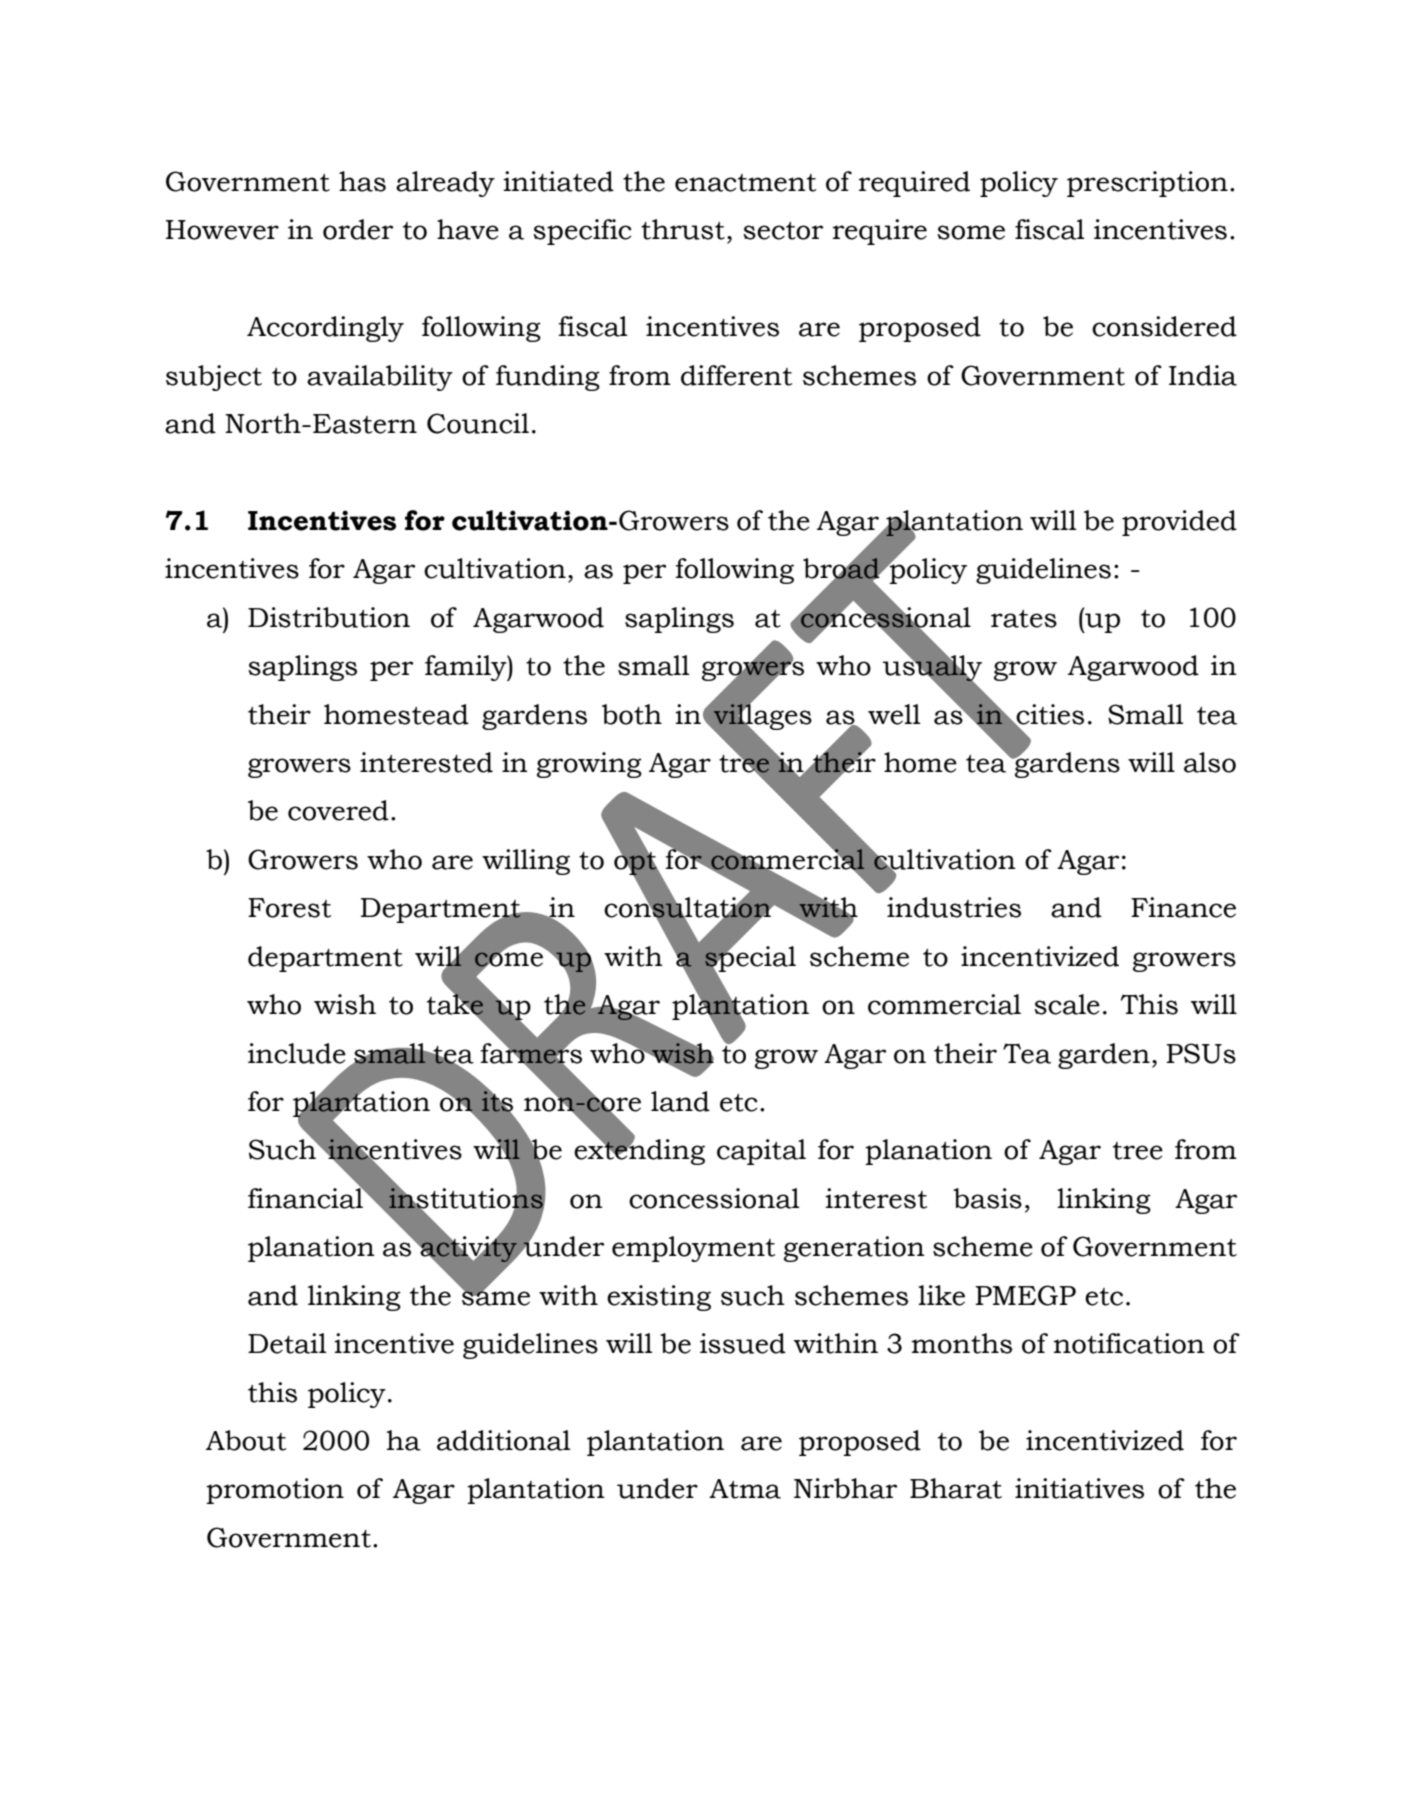 This image has width=1402, height=1815. What do you see at coordinates (358, 229) in the image?
I see `order` at bounding box center [358, 229].
